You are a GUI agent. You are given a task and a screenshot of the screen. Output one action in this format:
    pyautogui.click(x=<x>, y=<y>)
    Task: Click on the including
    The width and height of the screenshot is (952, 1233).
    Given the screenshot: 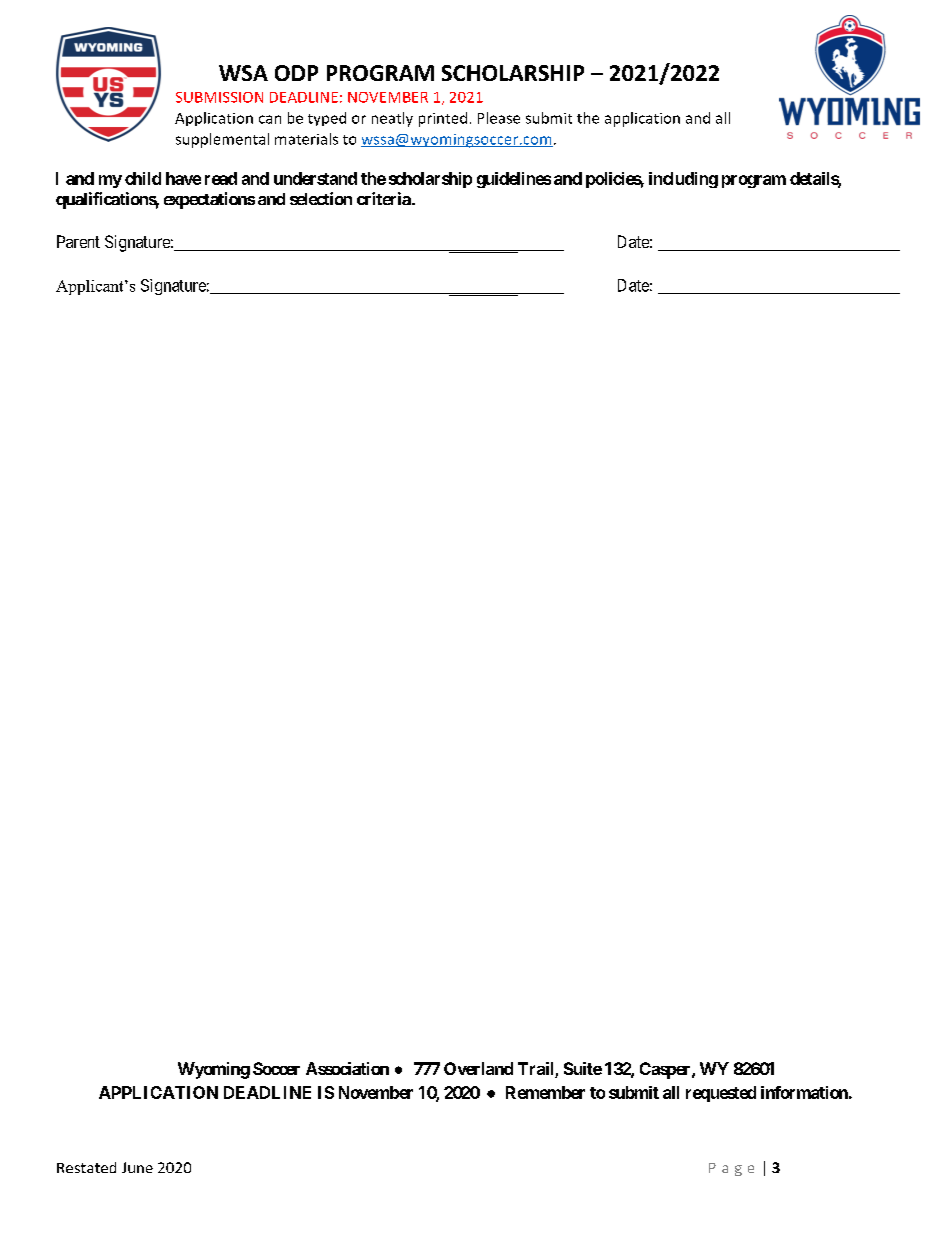 What is the action you would take?
    pyautogui.click(x=683, y=180)
